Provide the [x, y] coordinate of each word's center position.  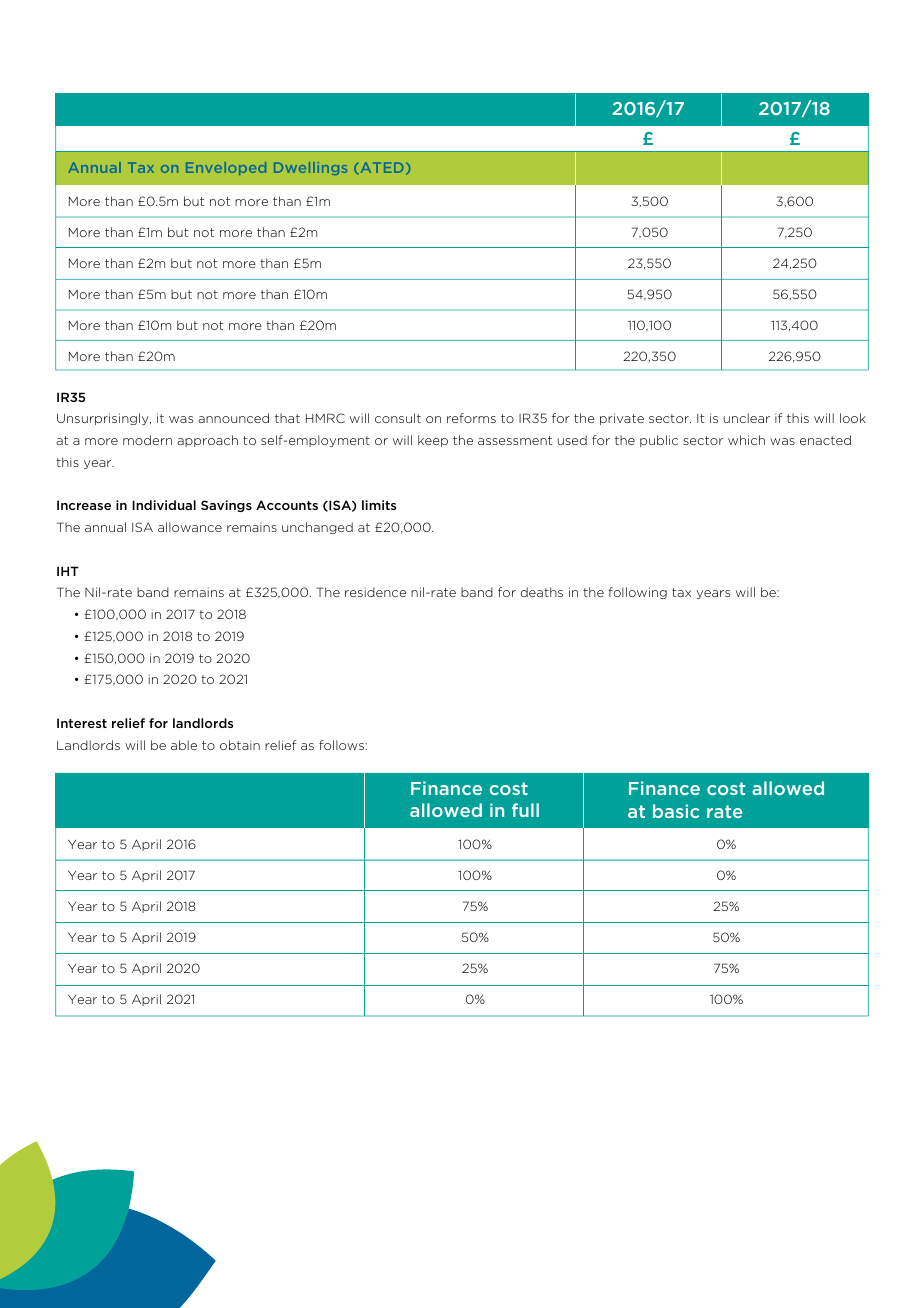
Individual [164, 505]
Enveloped [226, 168]
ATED [382, 167]
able [184, 745]
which [746, 440]
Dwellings [310, 168]
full [525, 810]
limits [379, 505]
